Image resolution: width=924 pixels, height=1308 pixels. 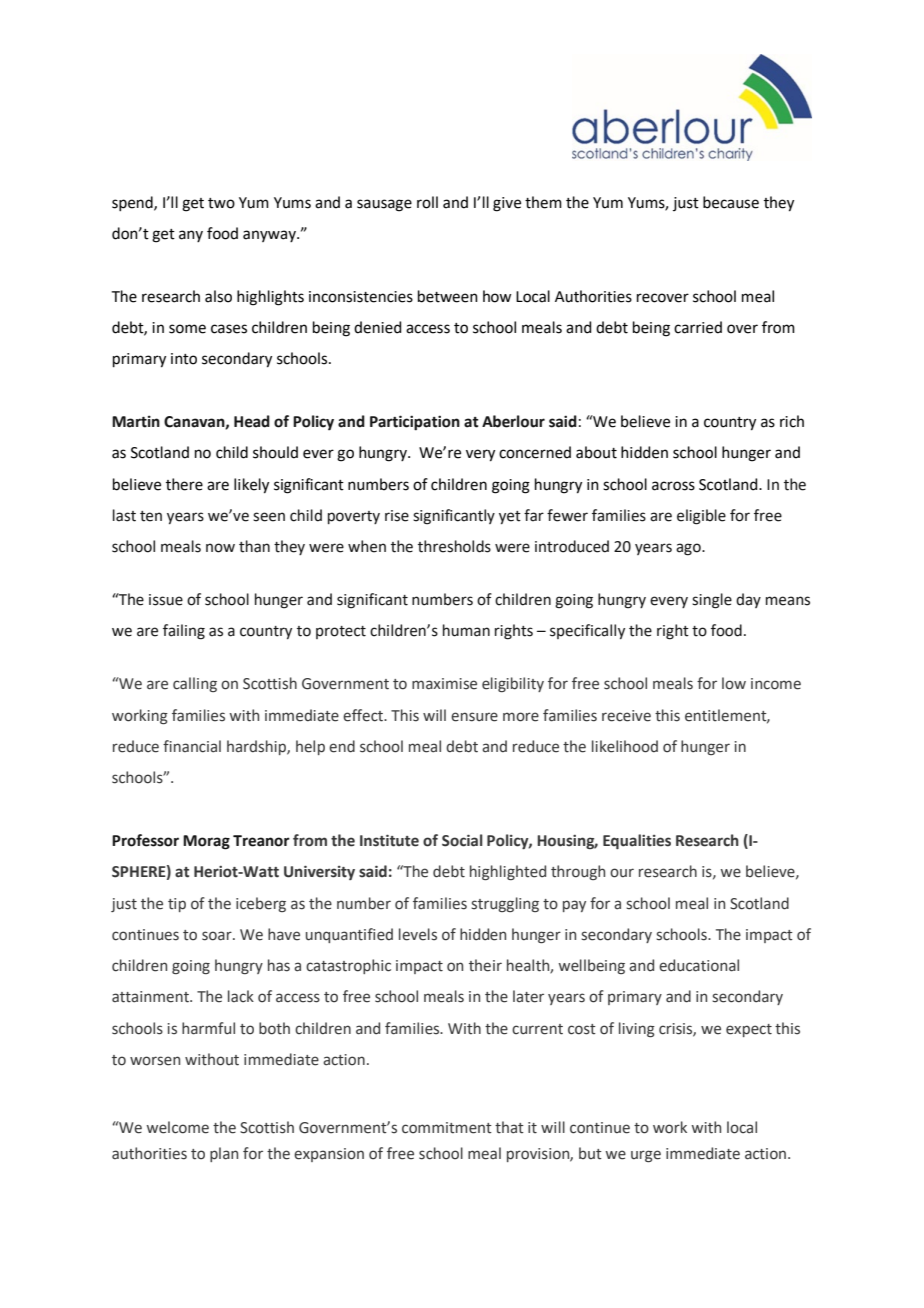 What do you see at coordinates (646, 1156) in the screenshot?
I see `urge` at bounding box center [646, 1156].
